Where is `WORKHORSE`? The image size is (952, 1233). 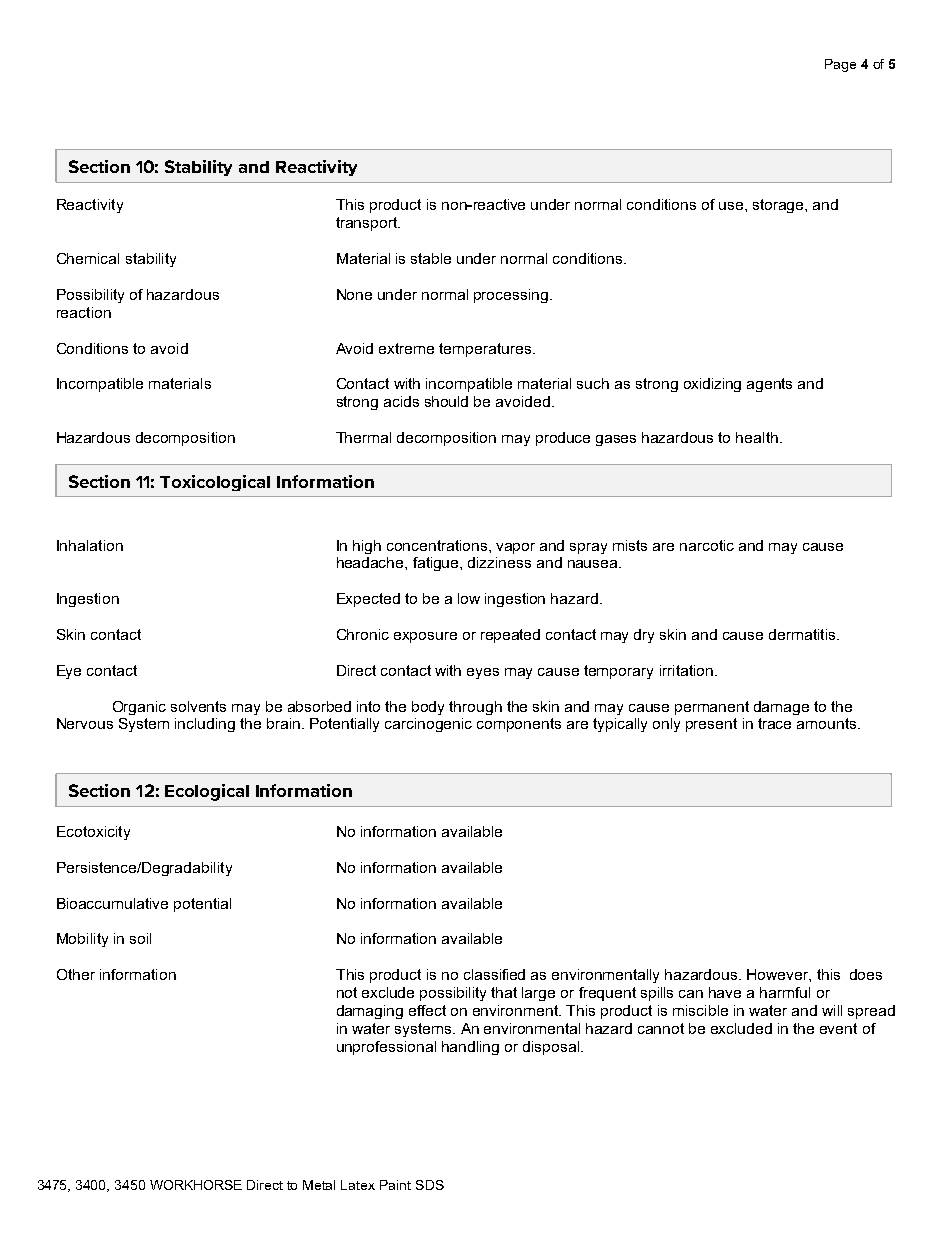 WORKHORSE is located at coordinates (196, 1185).
